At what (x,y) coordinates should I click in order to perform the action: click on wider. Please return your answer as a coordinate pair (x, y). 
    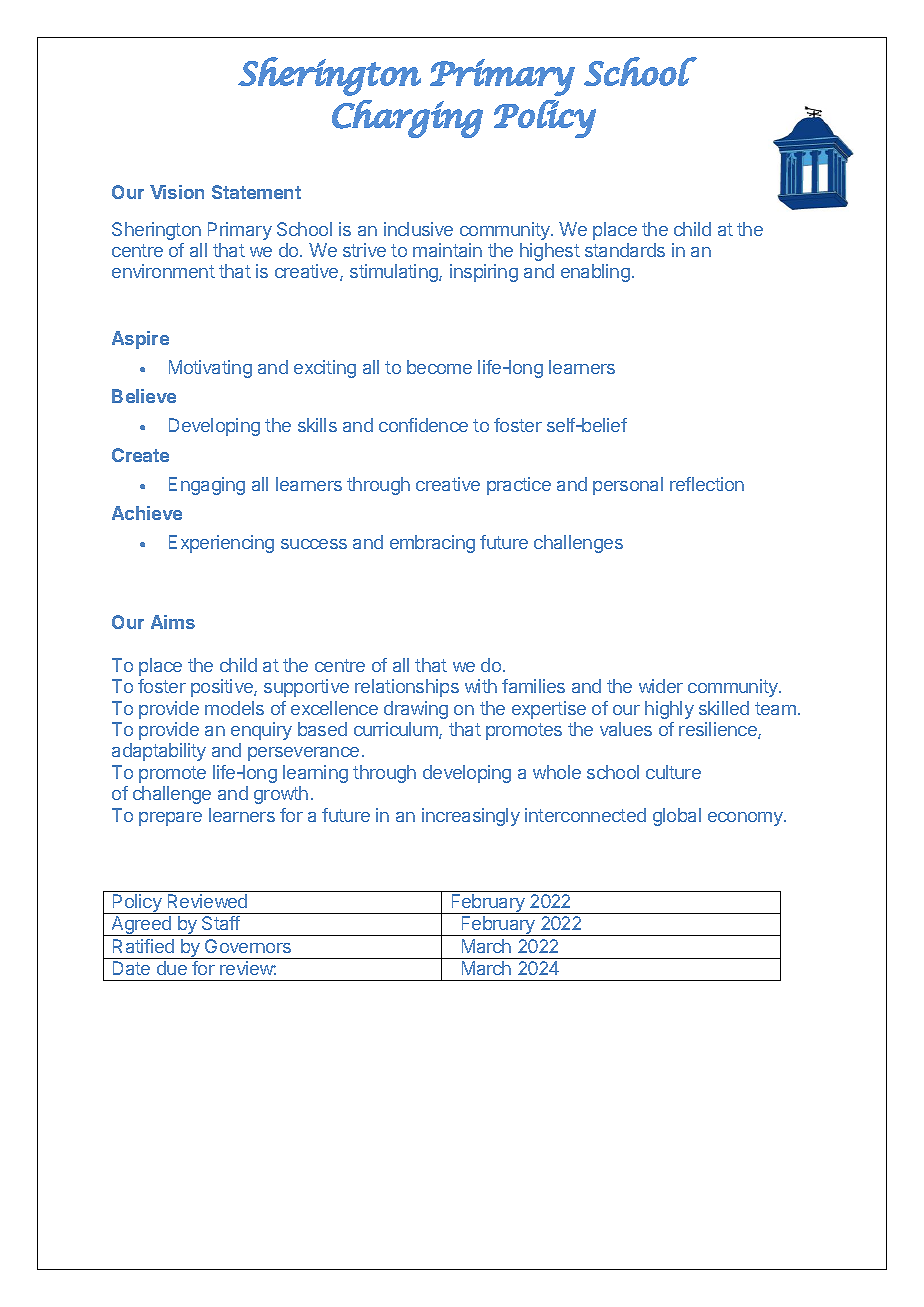
    Looking at the image, I should click on (661, 686).
